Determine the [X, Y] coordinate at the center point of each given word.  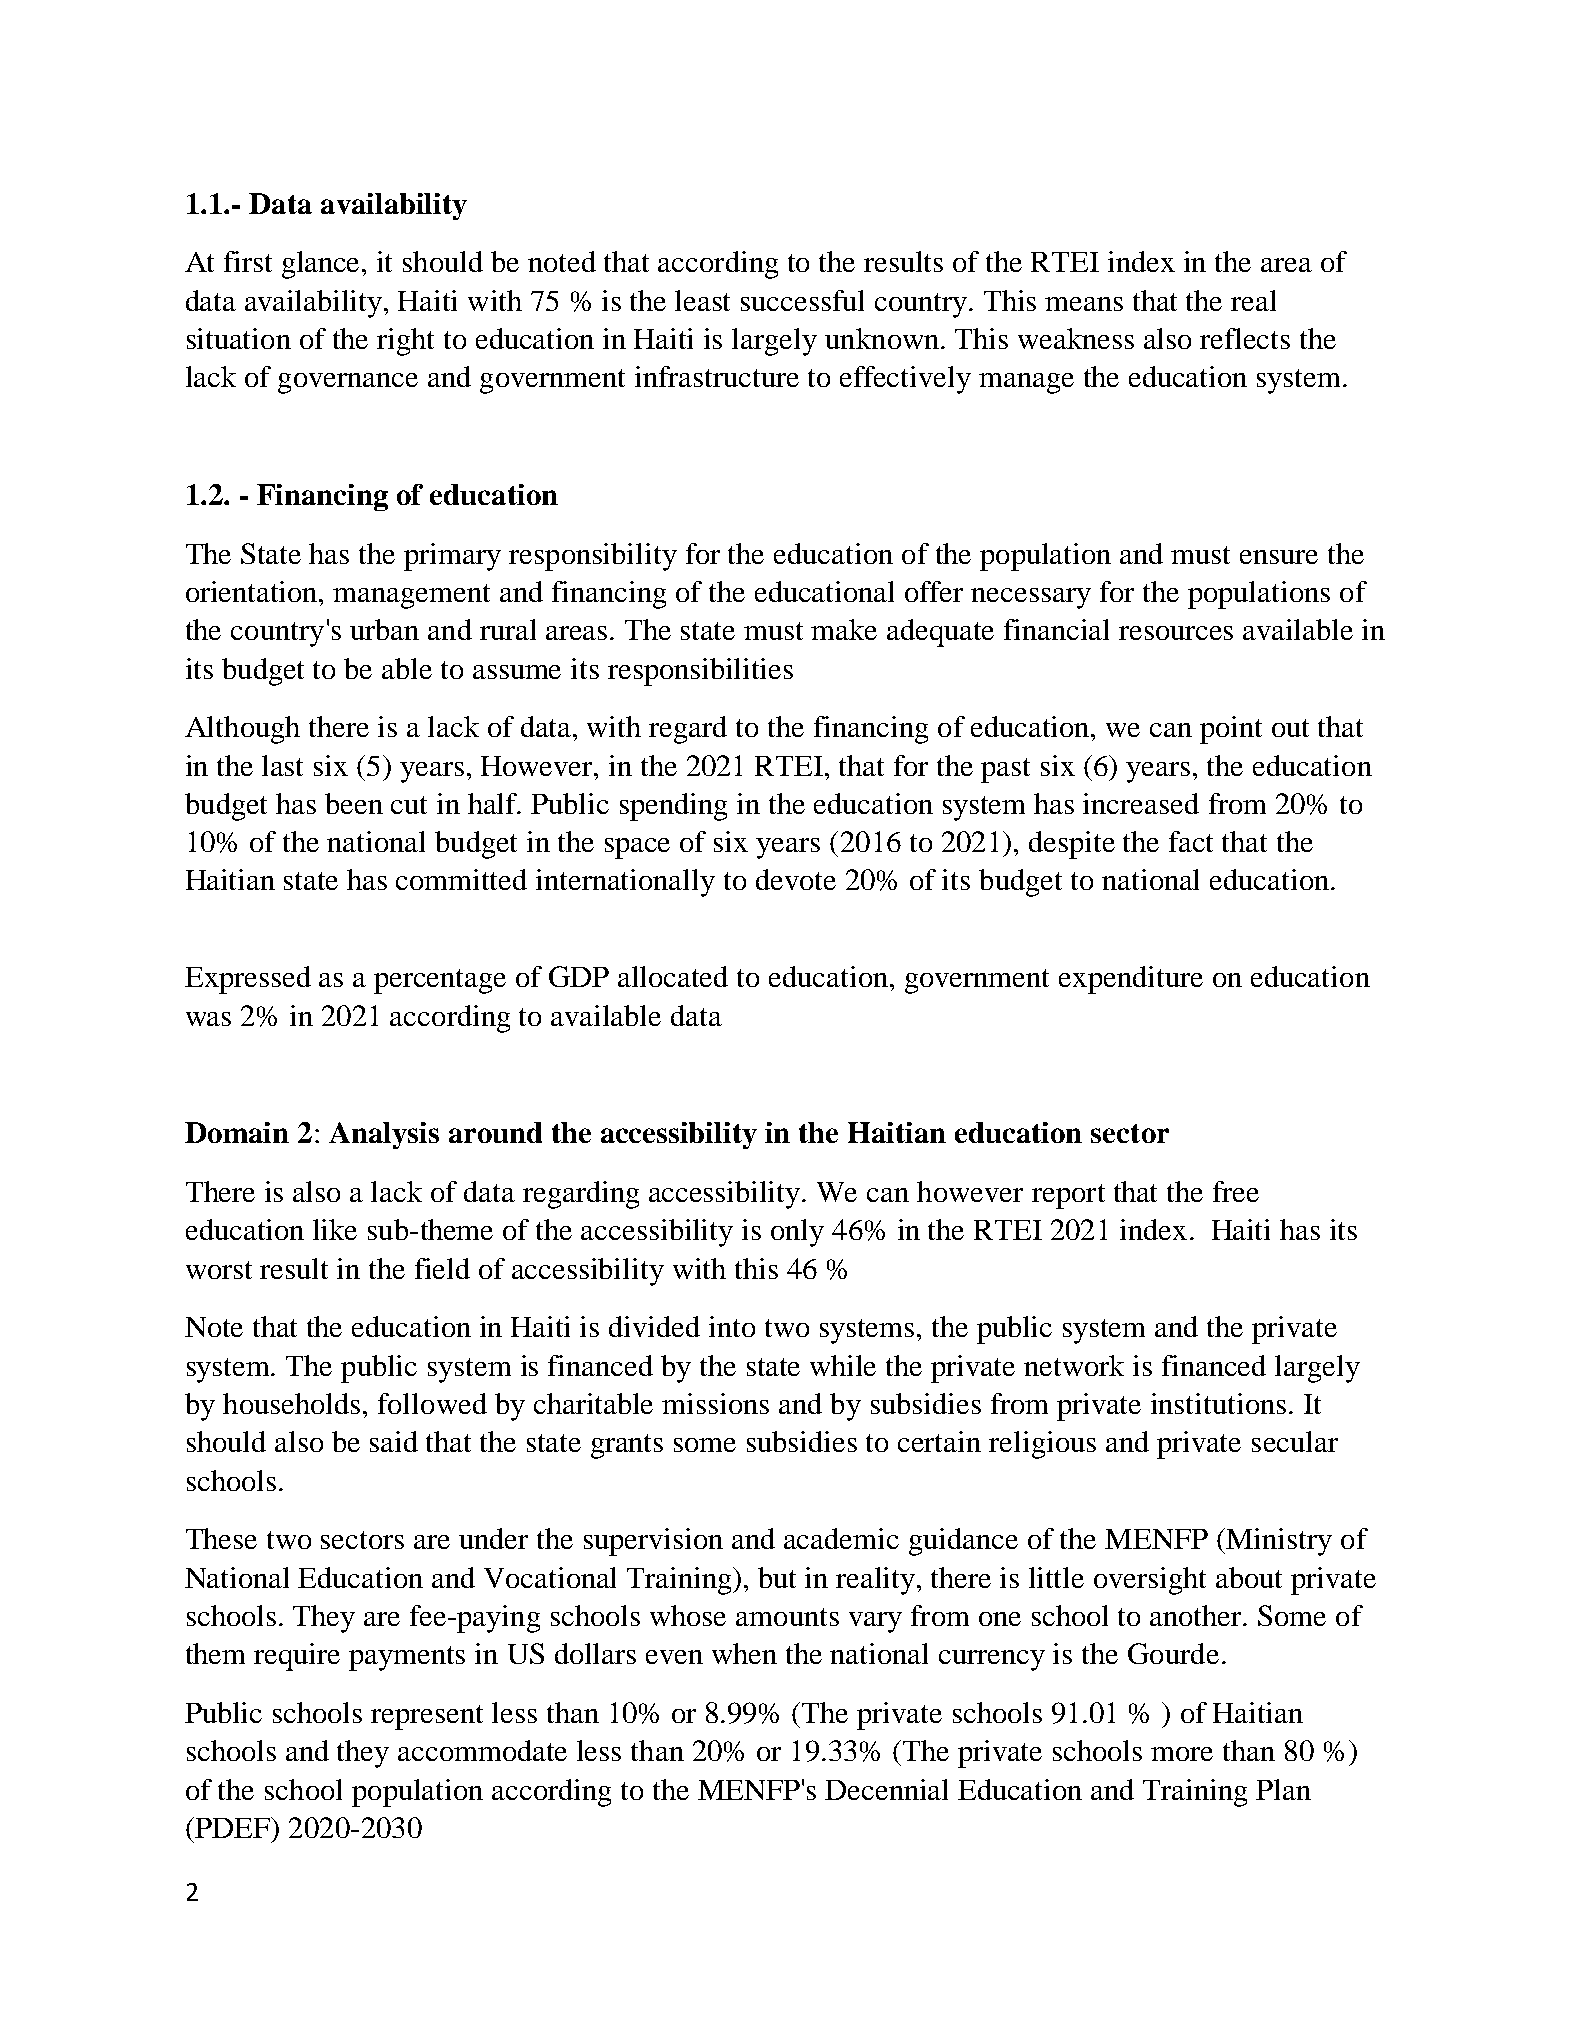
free [1236, 1191]
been [354, 803]
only [797, 1233]
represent [427, 1717]
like [335, 1229]
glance [322, 265]
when [744, 1653]
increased [1141, 803]
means [1084, 304]
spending [673, 807]
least [702, 300]
